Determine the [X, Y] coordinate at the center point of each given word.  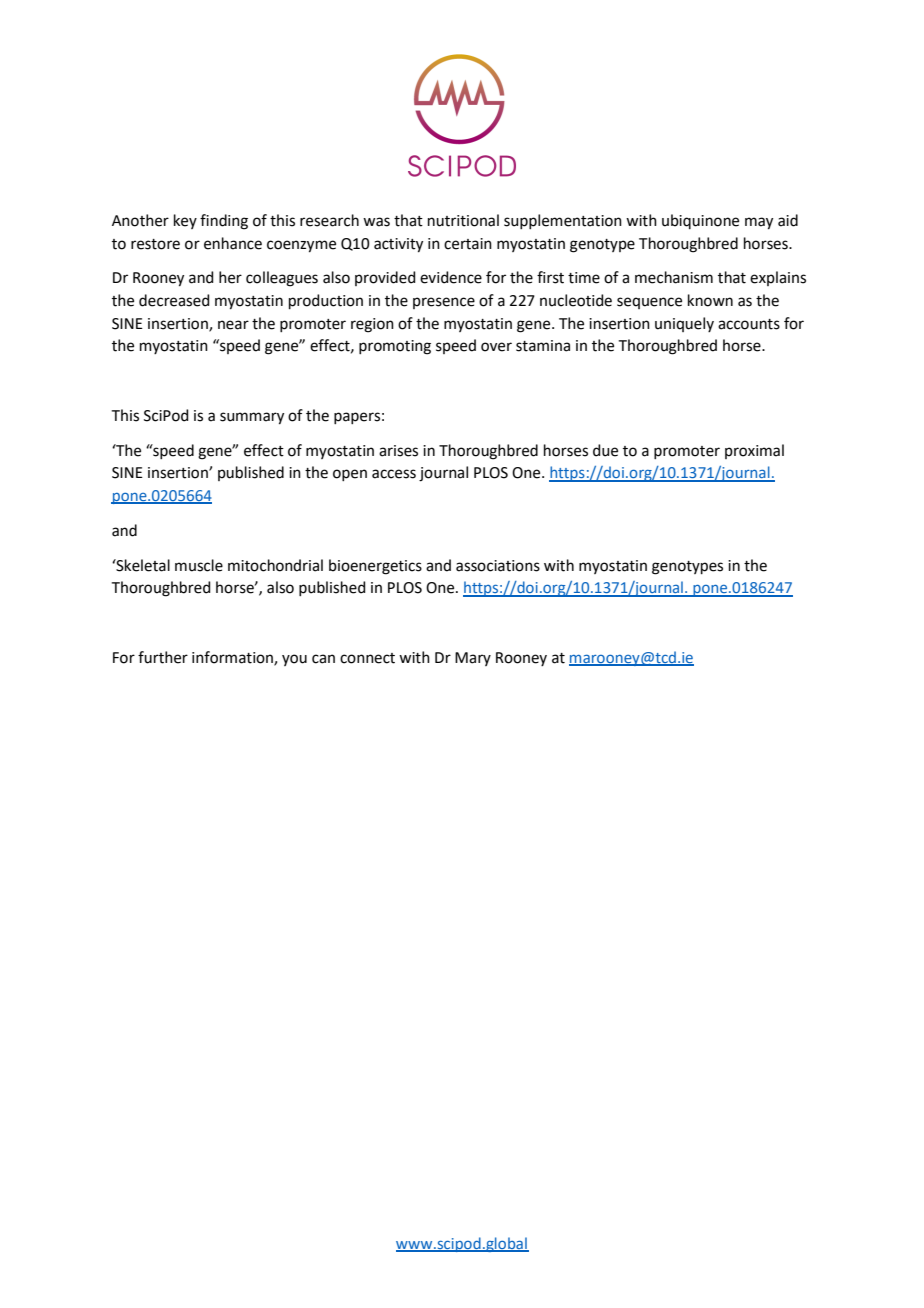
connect [367, 658]
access [394, 474]
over [496, 347]
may [759, 223]
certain [468, 244]
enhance [233, 243]
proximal [754, 451]
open [350, 475]
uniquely [684, 324]
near [233, 325]
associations [498, 566]
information [233, 658]
